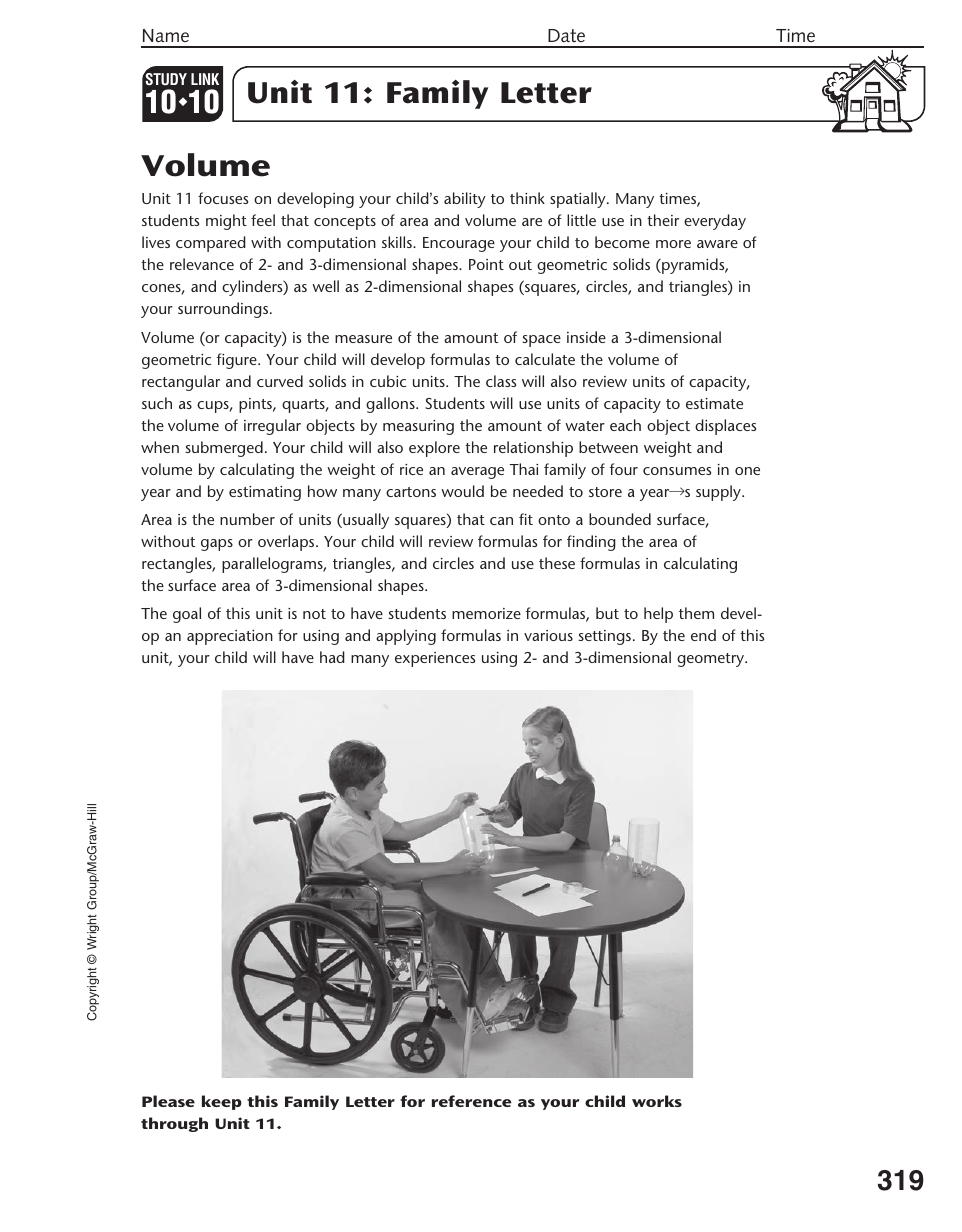 Image resolution: width=962 pixels, height=1232 pixels. What do you see at coordinates (462, 491) in the screenshot?
I see `would` at bounding box center [462, 491].
